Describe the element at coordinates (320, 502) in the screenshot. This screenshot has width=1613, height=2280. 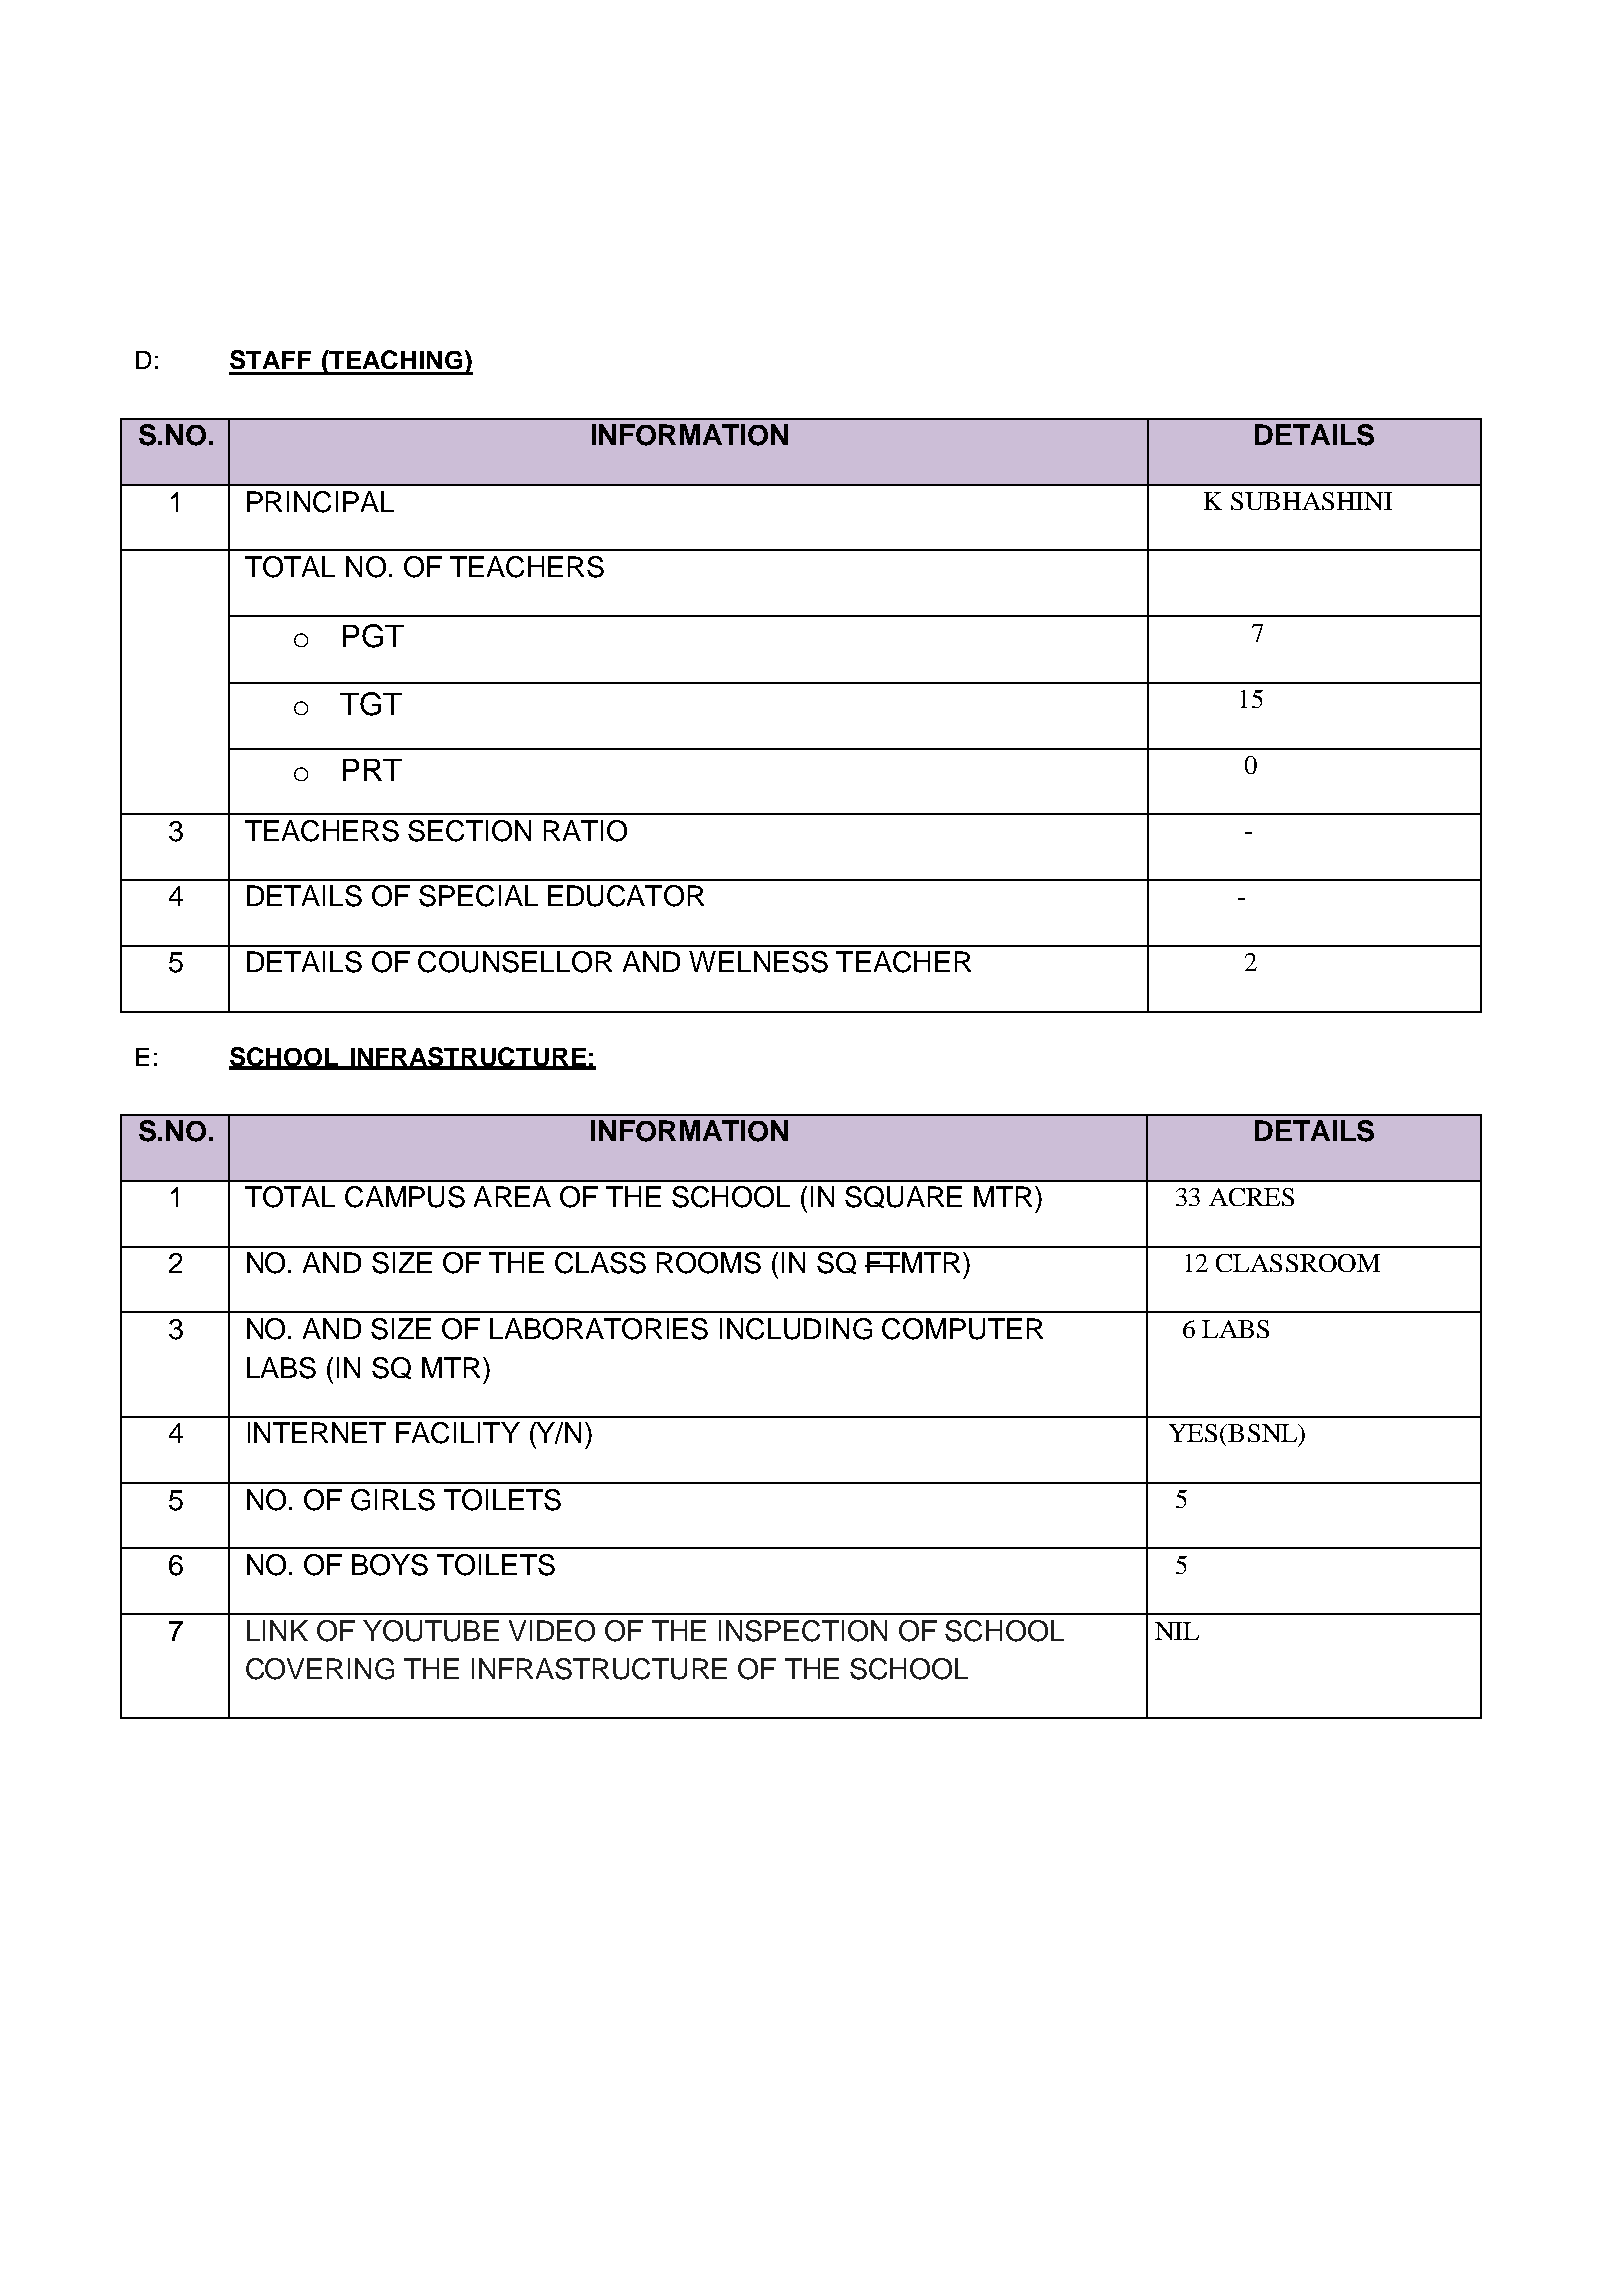
I see `PRINCIPAL` at that location.
